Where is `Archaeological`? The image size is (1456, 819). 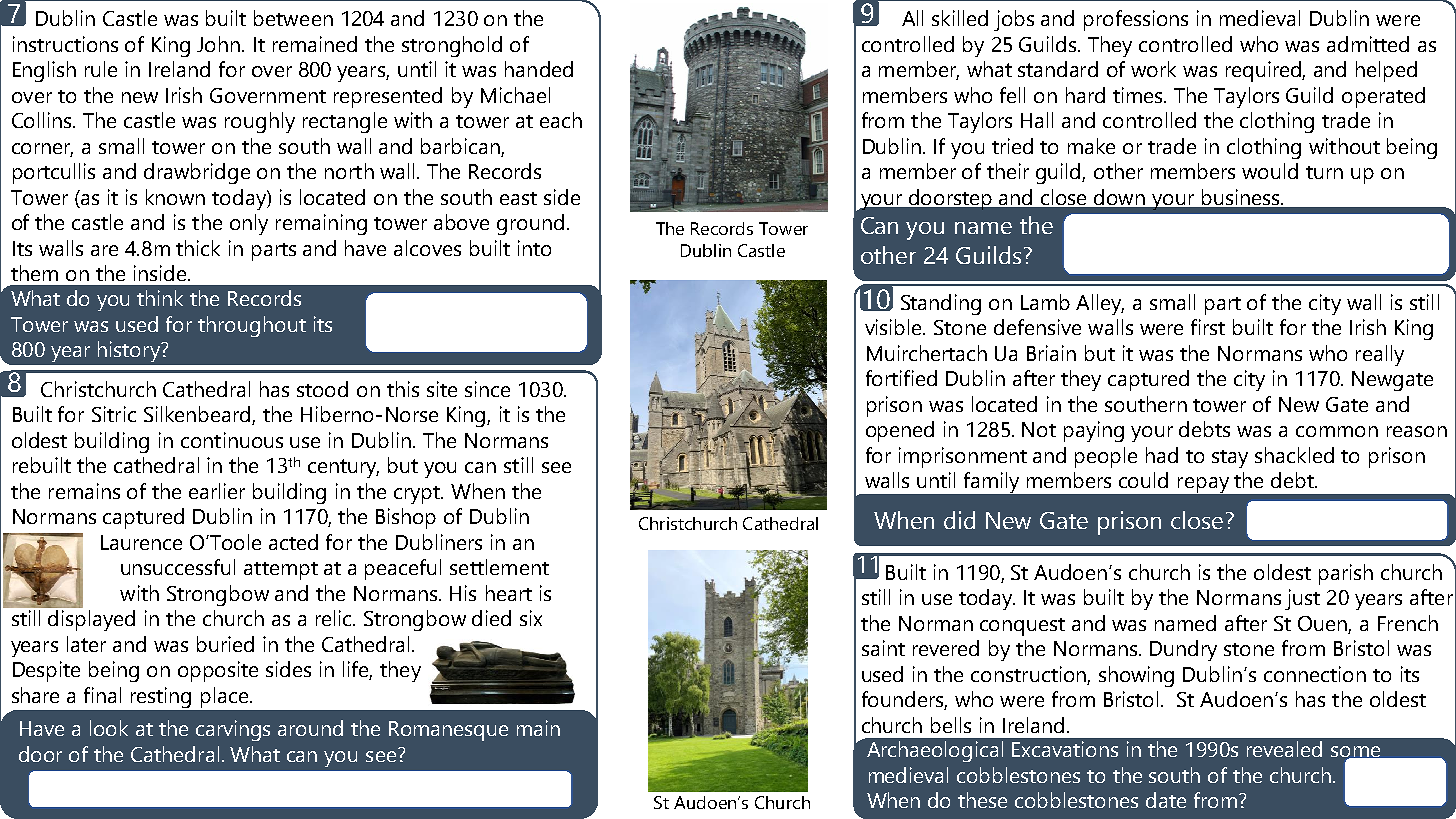 Archaeological is located at coordinates (935, 751).
